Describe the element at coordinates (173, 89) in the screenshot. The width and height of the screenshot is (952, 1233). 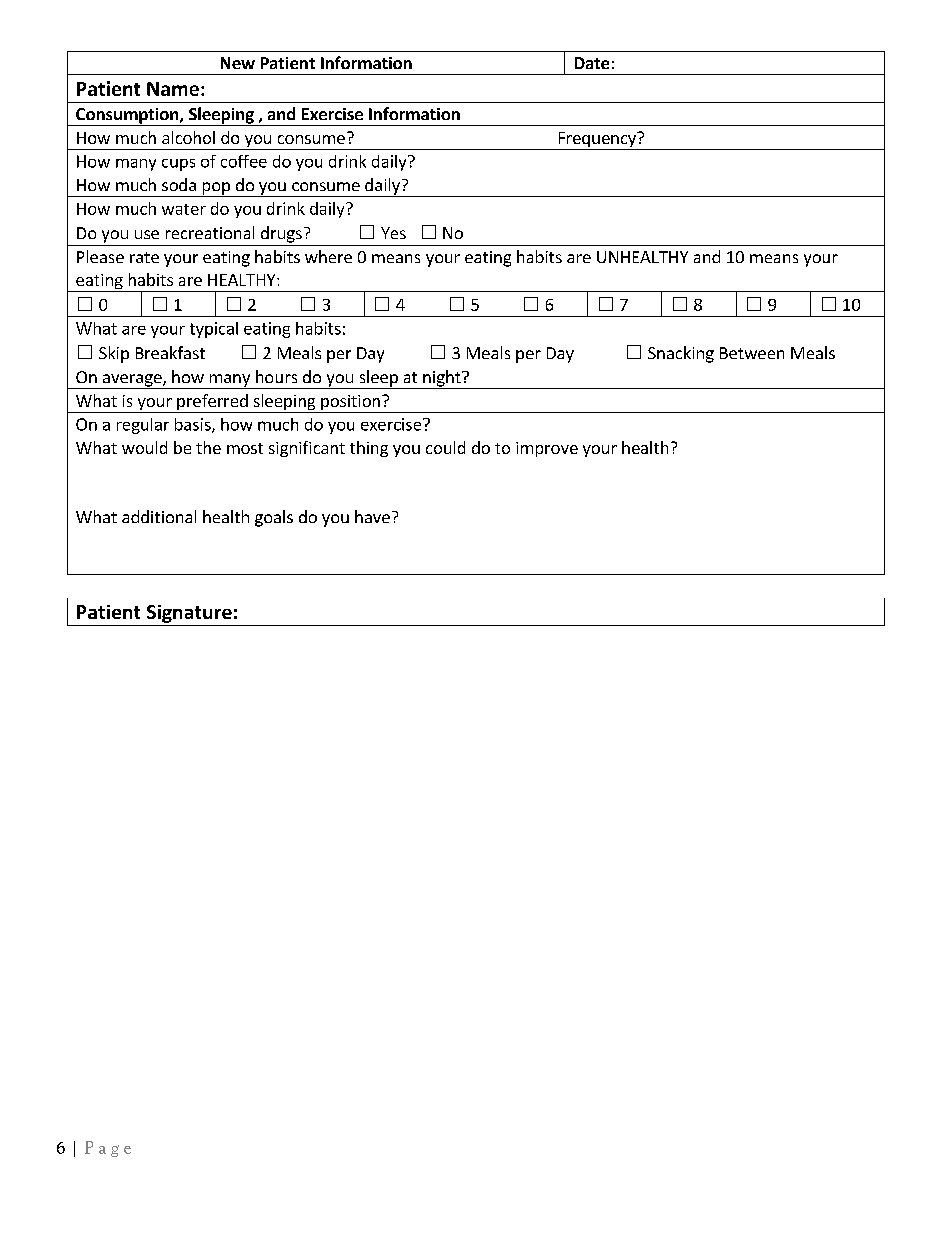
I see `Name` at that location.
